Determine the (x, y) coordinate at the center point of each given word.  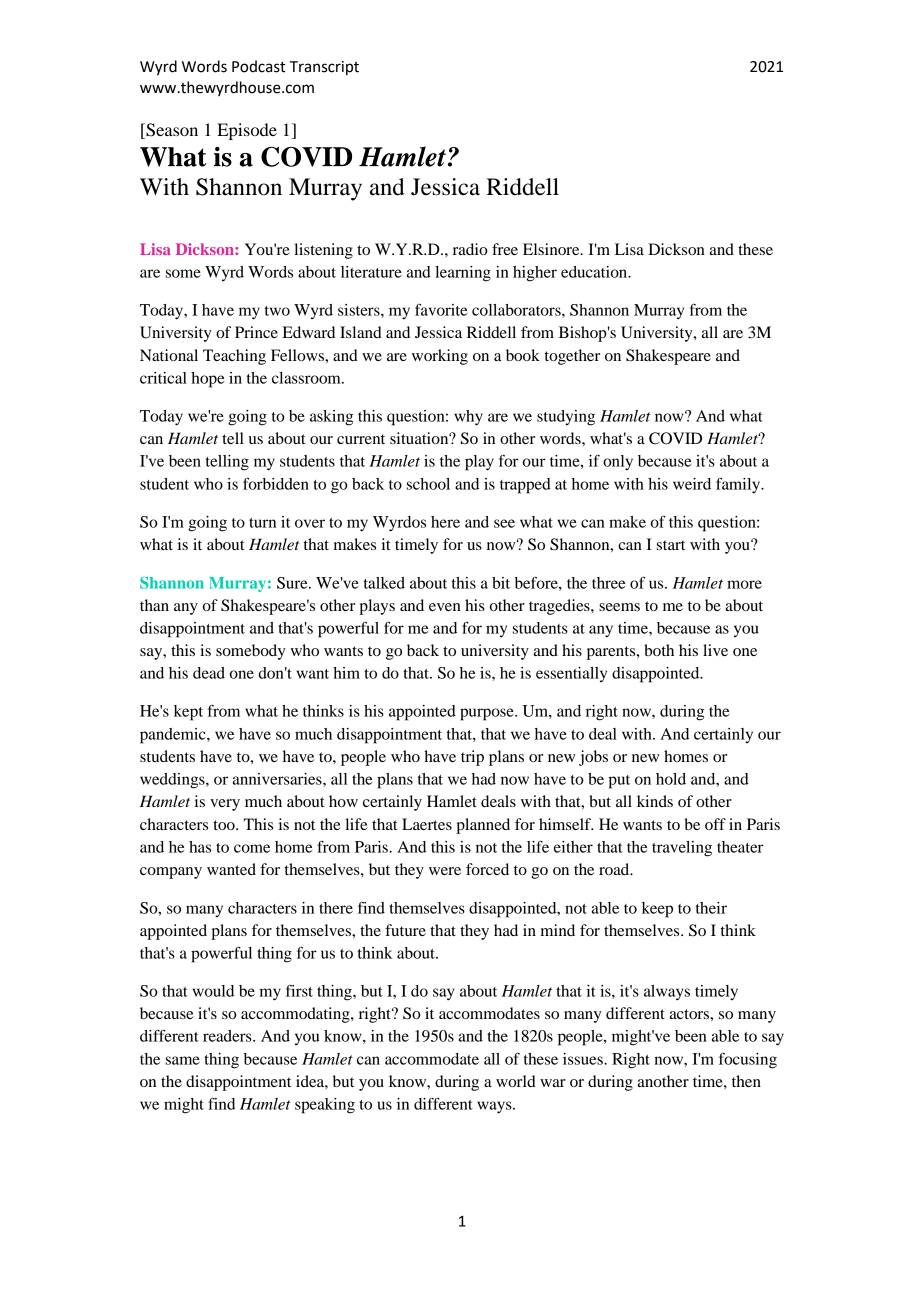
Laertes (427, 824)
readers (228, 1036)
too (225, 825)
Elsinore (552, 249)
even (445, 607)
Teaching (234, 357)
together (572, 357)
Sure (293, 583)
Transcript (324, 68)
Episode (247, 131)
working (440, 357)
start (671, 545)
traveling (682, 849)
